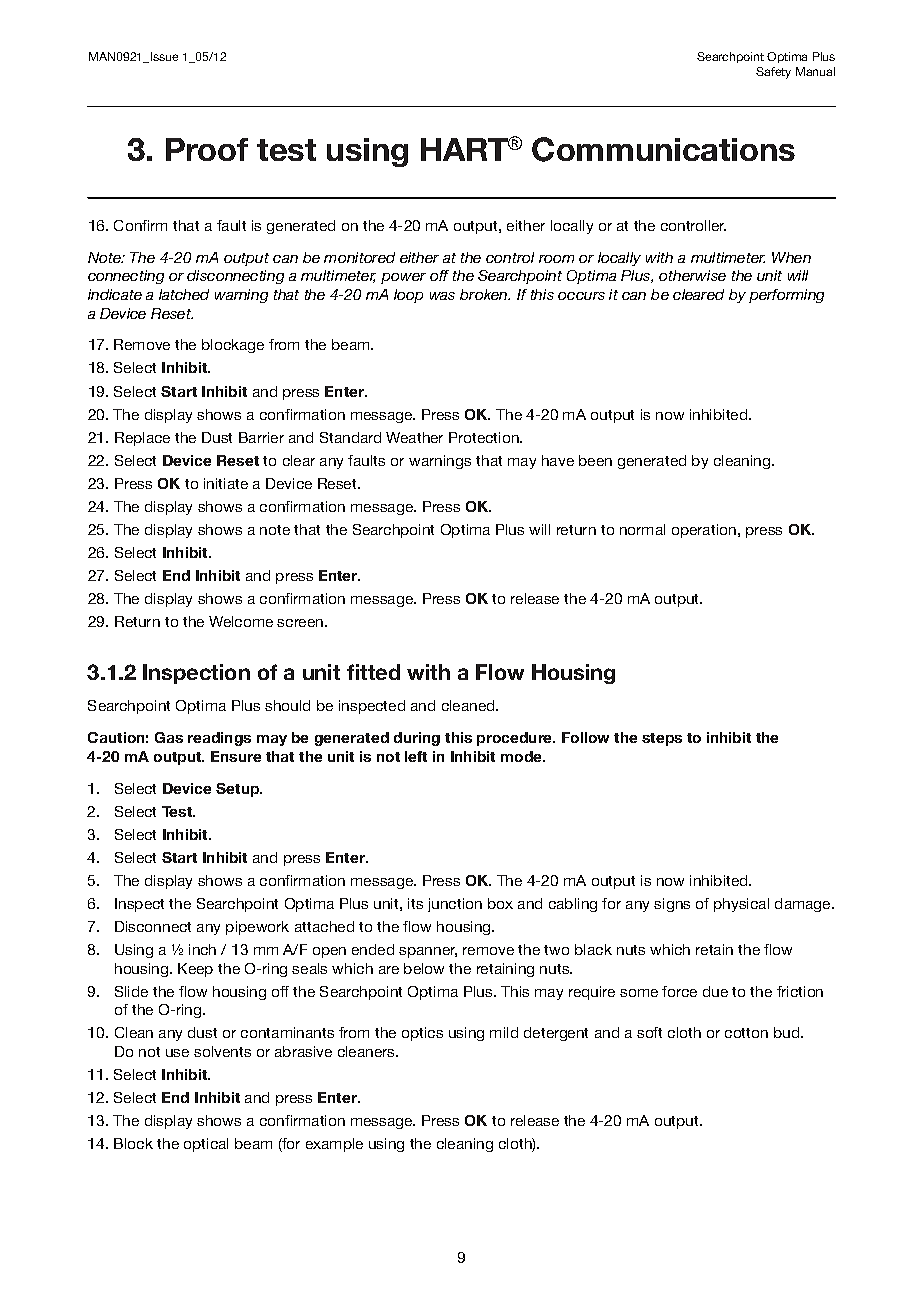 Image resolution: width=924 pixels, height=1308 pixels. I want to click on Setup, so click(239, 790).
